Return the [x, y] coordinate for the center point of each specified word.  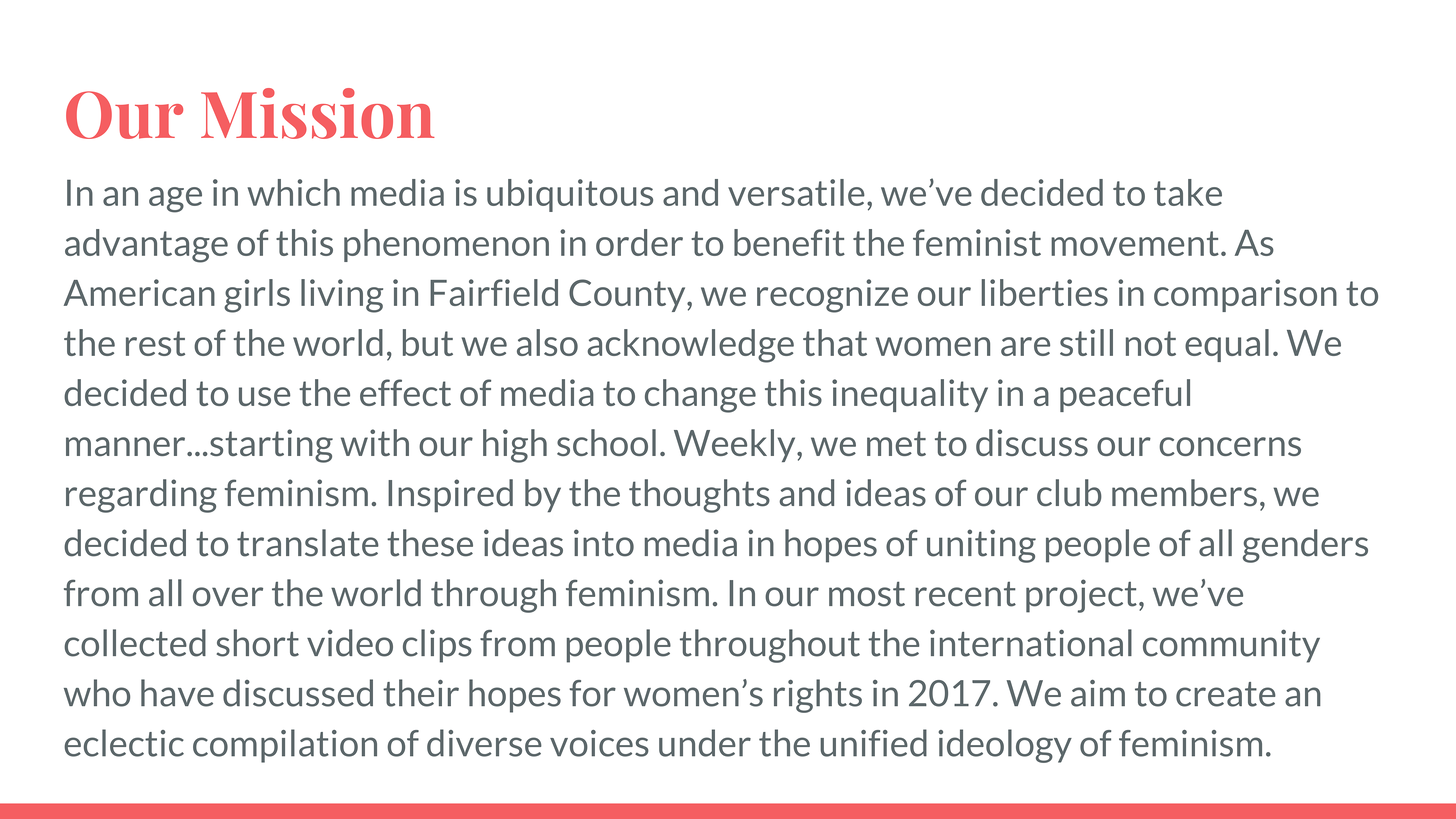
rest [155, 343]
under [705, 743]
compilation [285, 746]
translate [308, 543]
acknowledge [690, 346]
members [1184, 493]
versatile [796, 192]
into [604, 543]
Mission [317, 113]
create [1226, 694]
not [1151, 343]
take [1188, 192]
